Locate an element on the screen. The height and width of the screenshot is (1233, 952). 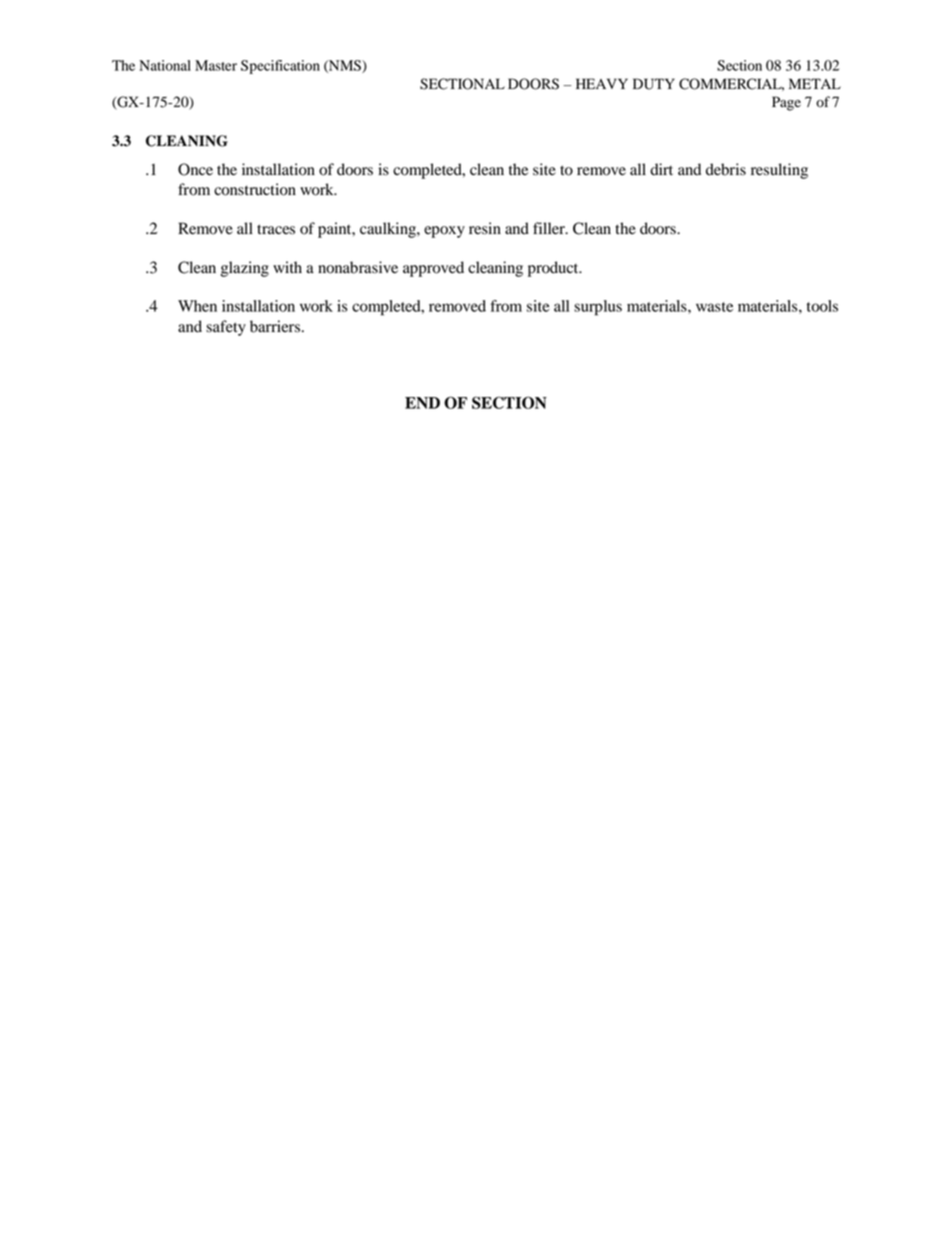
filler is located at coordinates (550, 228).
